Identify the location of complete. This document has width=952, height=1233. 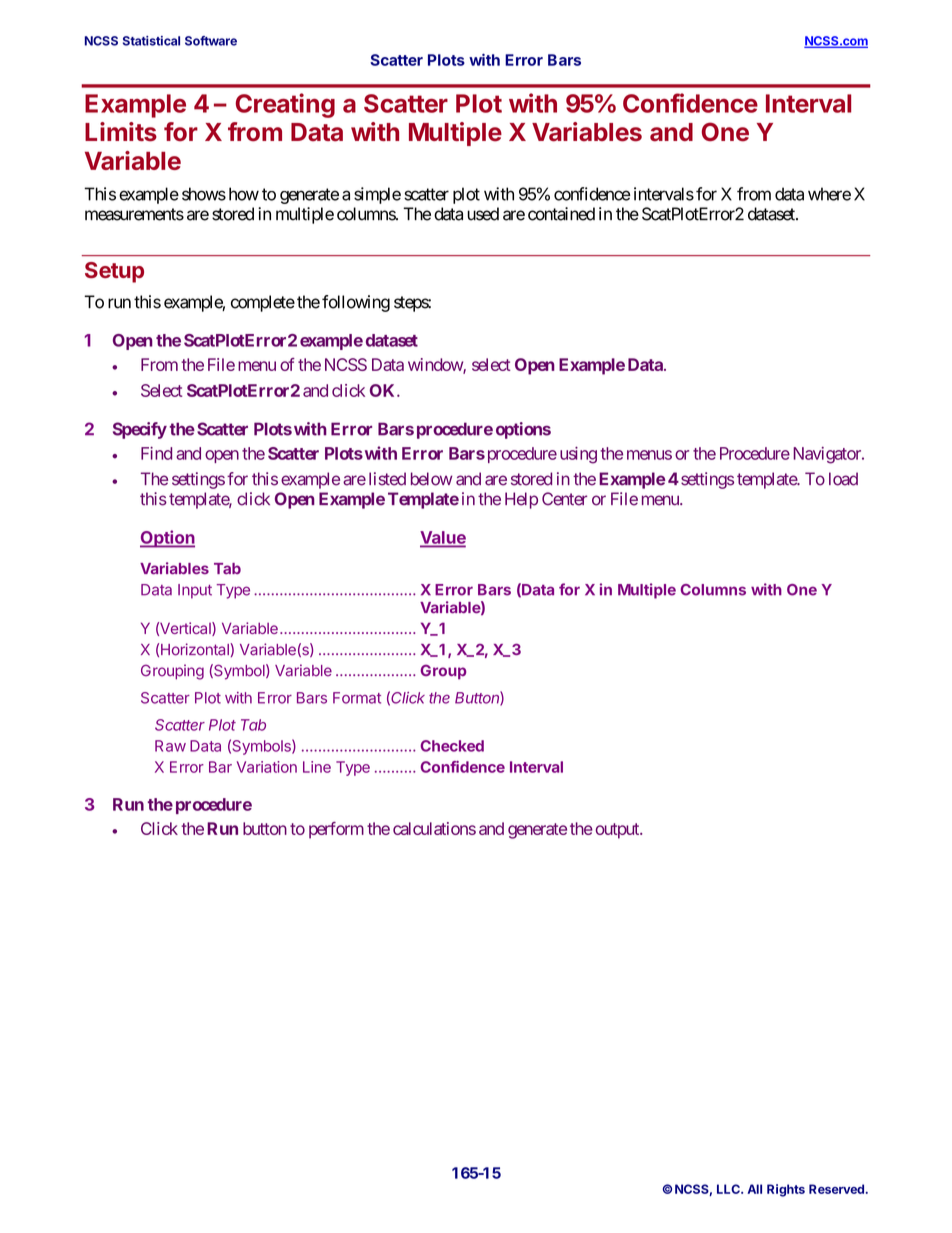
(263, 303).
